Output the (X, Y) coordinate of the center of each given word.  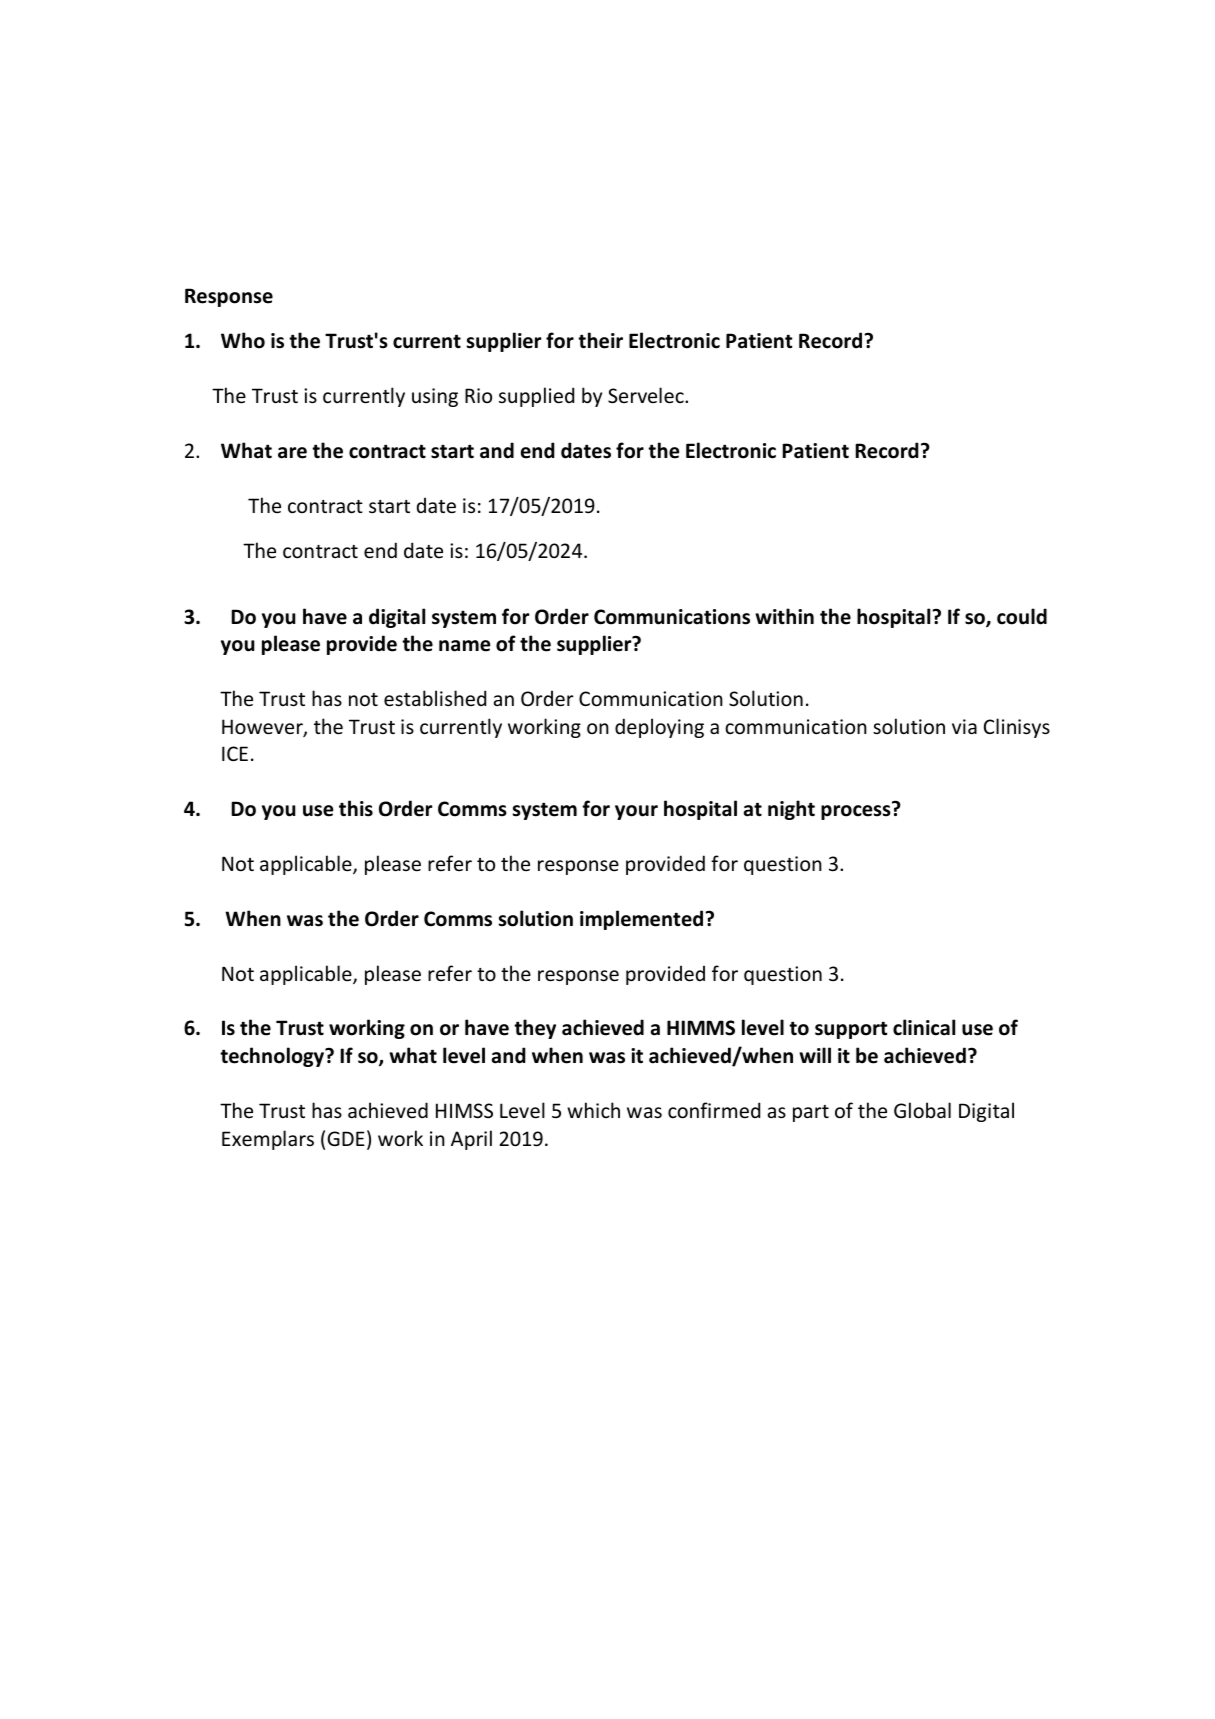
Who (243, 340)
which (593, 1110)
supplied (536, 397)
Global (922, 1110)
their (600, 340)
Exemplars (268, 1140)
